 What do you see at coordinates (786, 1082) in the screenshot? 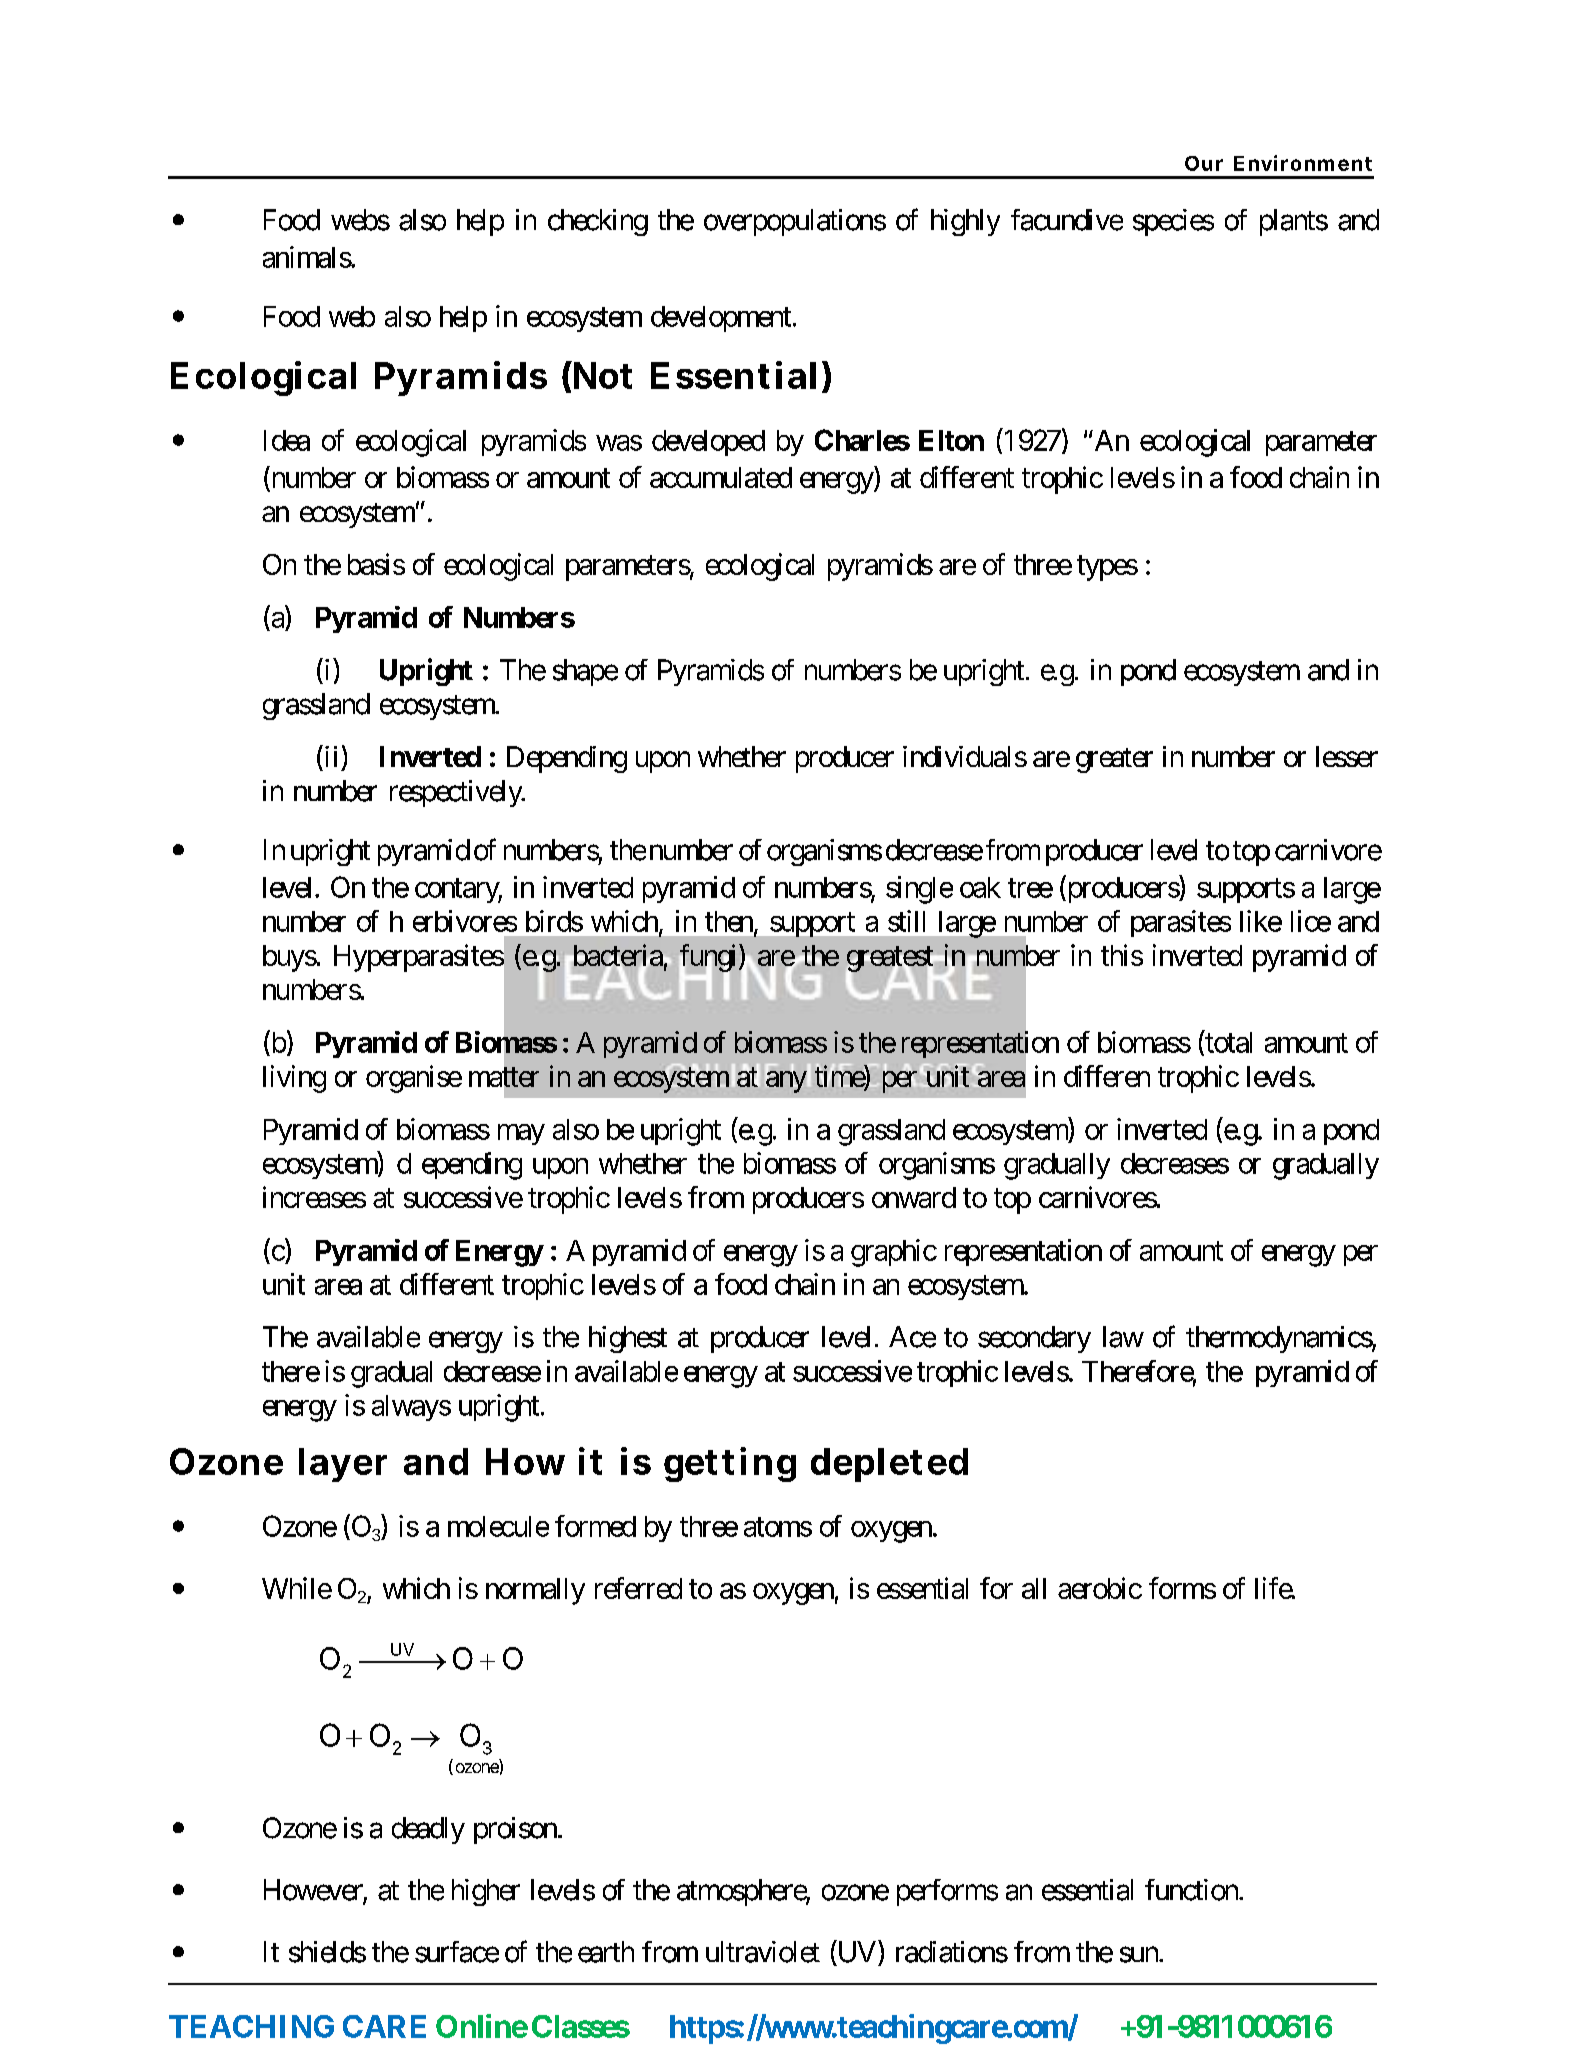
I see `any` at bounding box center [786, 1082].
